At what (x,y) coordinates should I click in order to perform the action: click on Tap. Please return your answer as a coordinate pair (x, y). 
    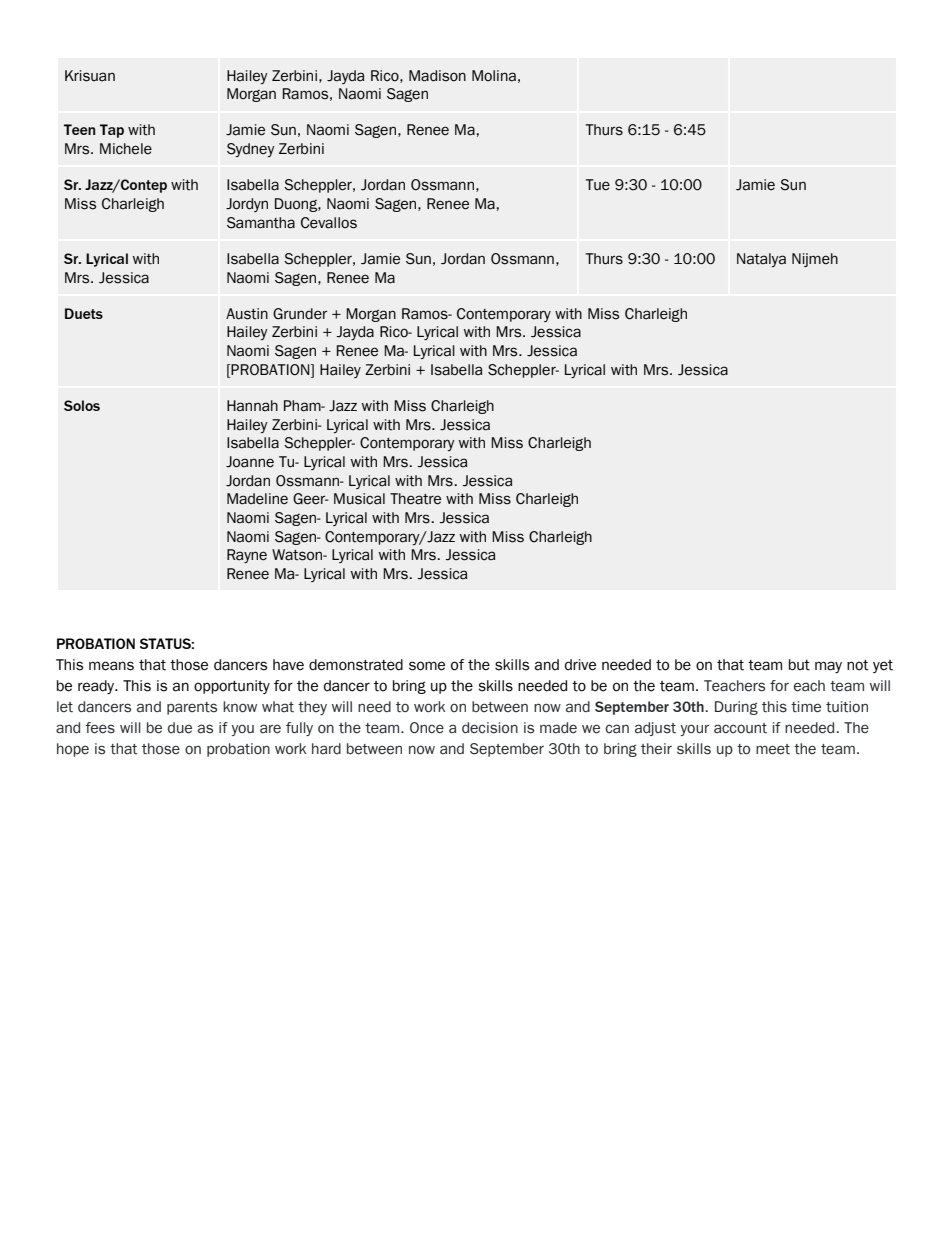
    Looking at the image, I should click on (112, 131).
